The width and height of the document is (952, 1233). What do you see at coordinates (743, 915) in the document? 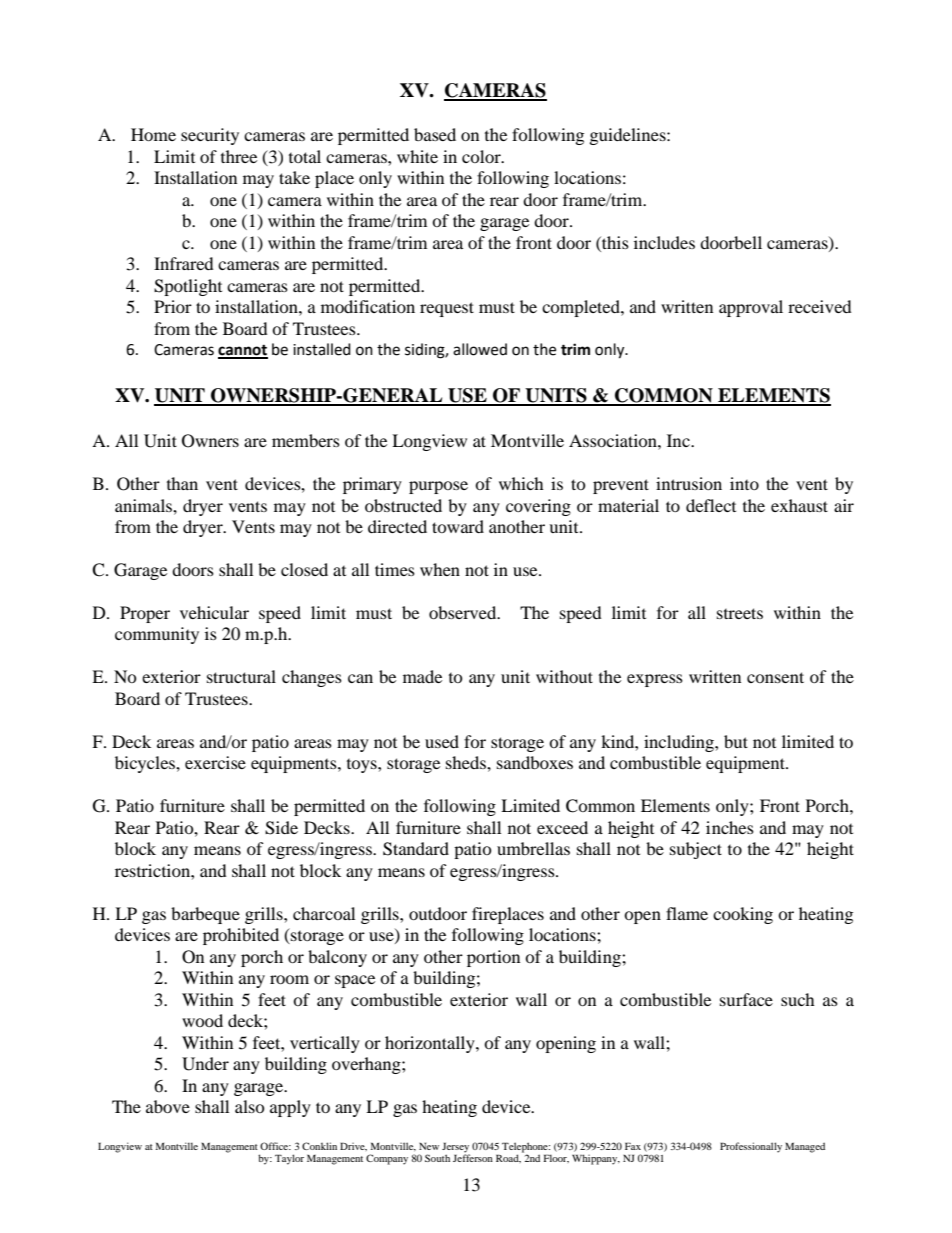
I see `cooking` at bounding box center [743, 915].
